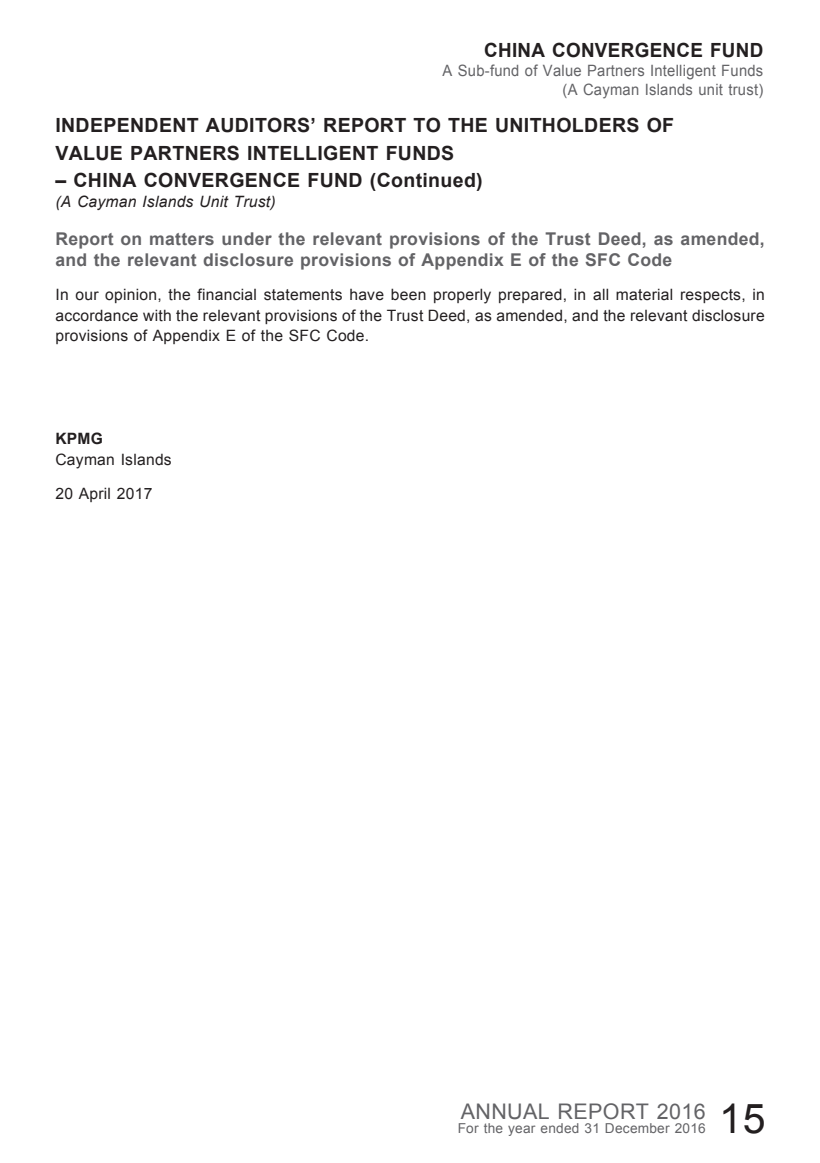 The image size is (820, 1163). Describe the element at coordinates (79, 438) in the screenshot. I see `KPMG` at that location.
